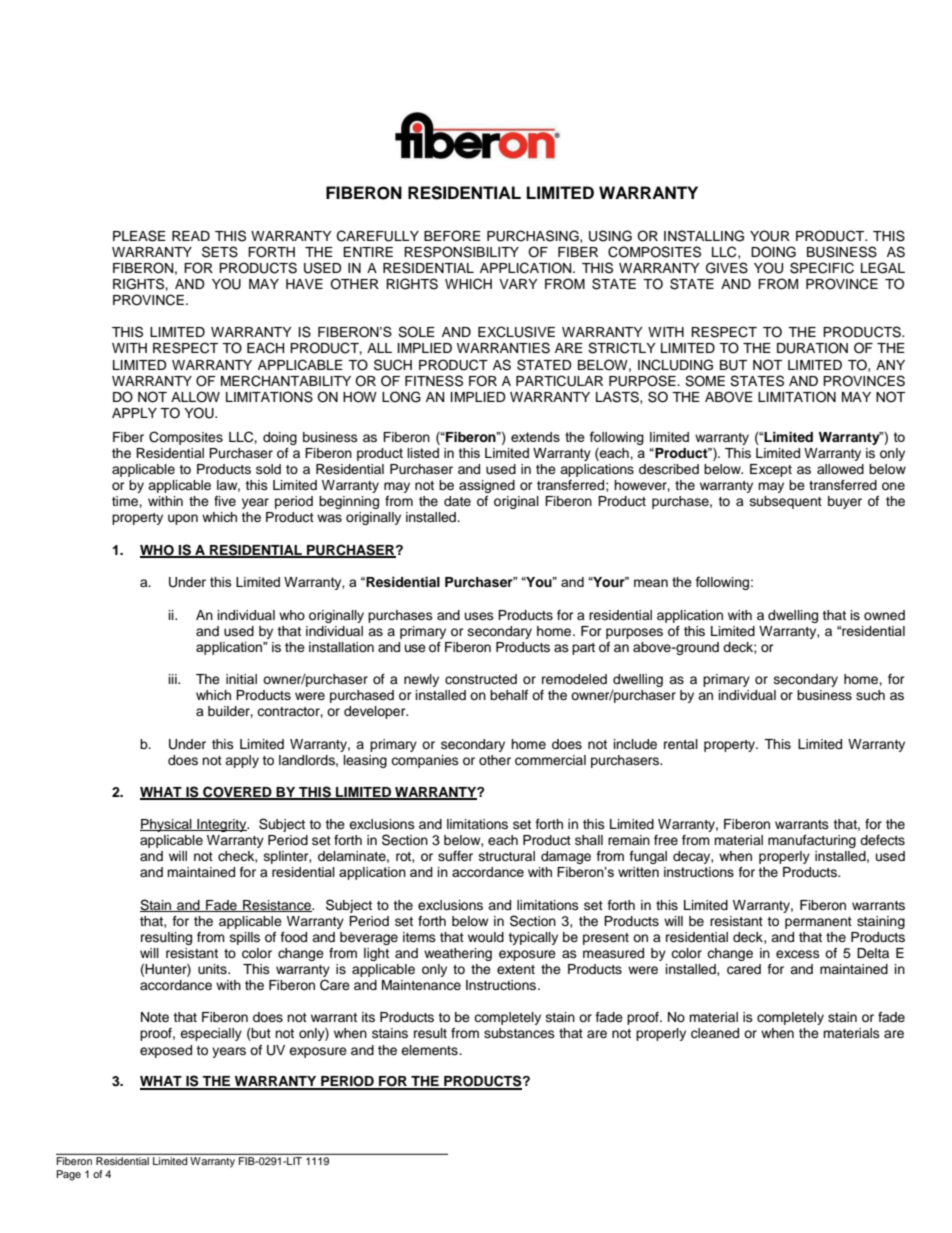 This image has width=952, height=1233. What do you see at coordinates (183, 519) in the image?
I see `upon` at bounding box center [183, 519].
